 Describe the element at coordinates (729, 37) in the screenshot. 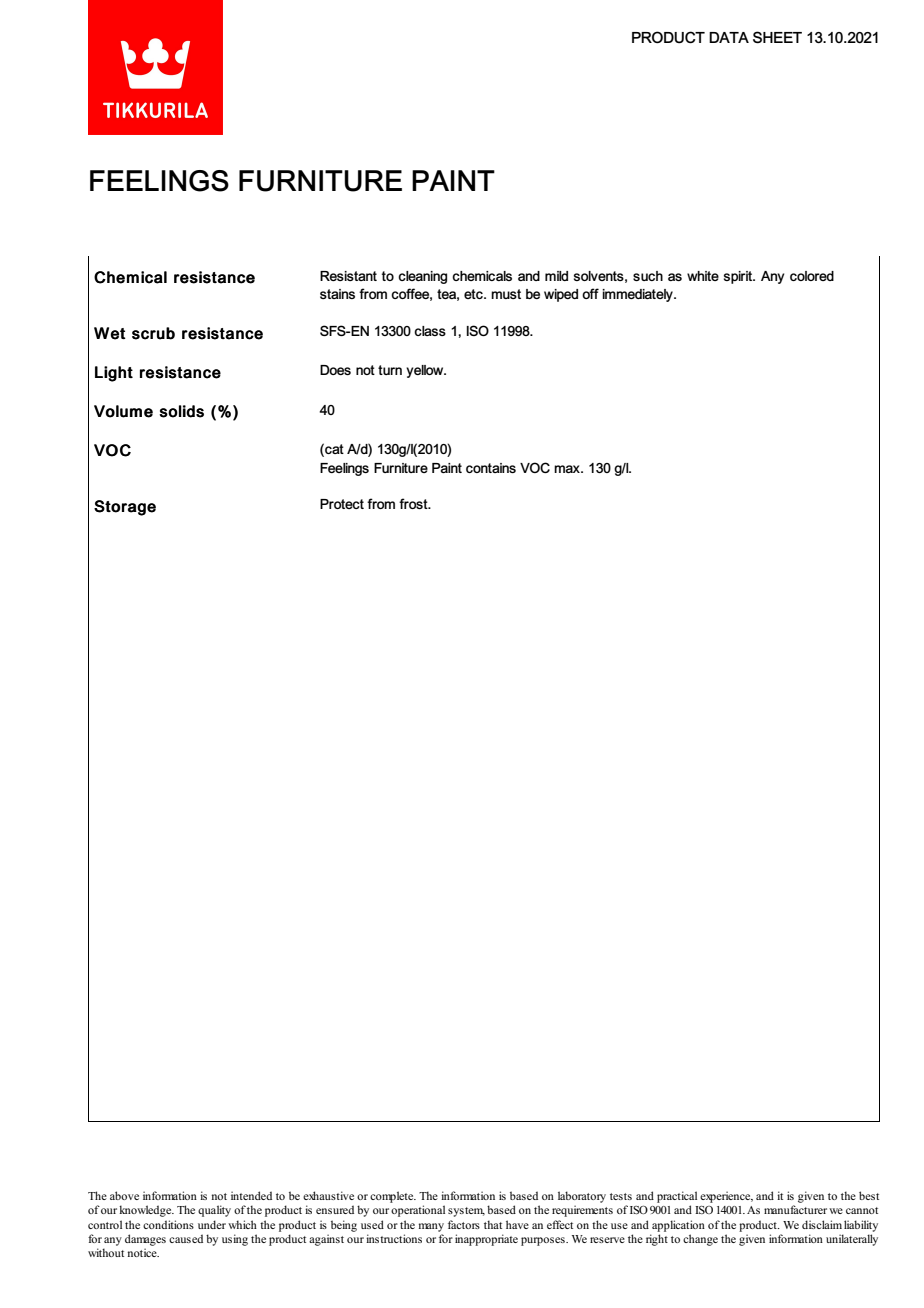

I see `DATA` at that location.
